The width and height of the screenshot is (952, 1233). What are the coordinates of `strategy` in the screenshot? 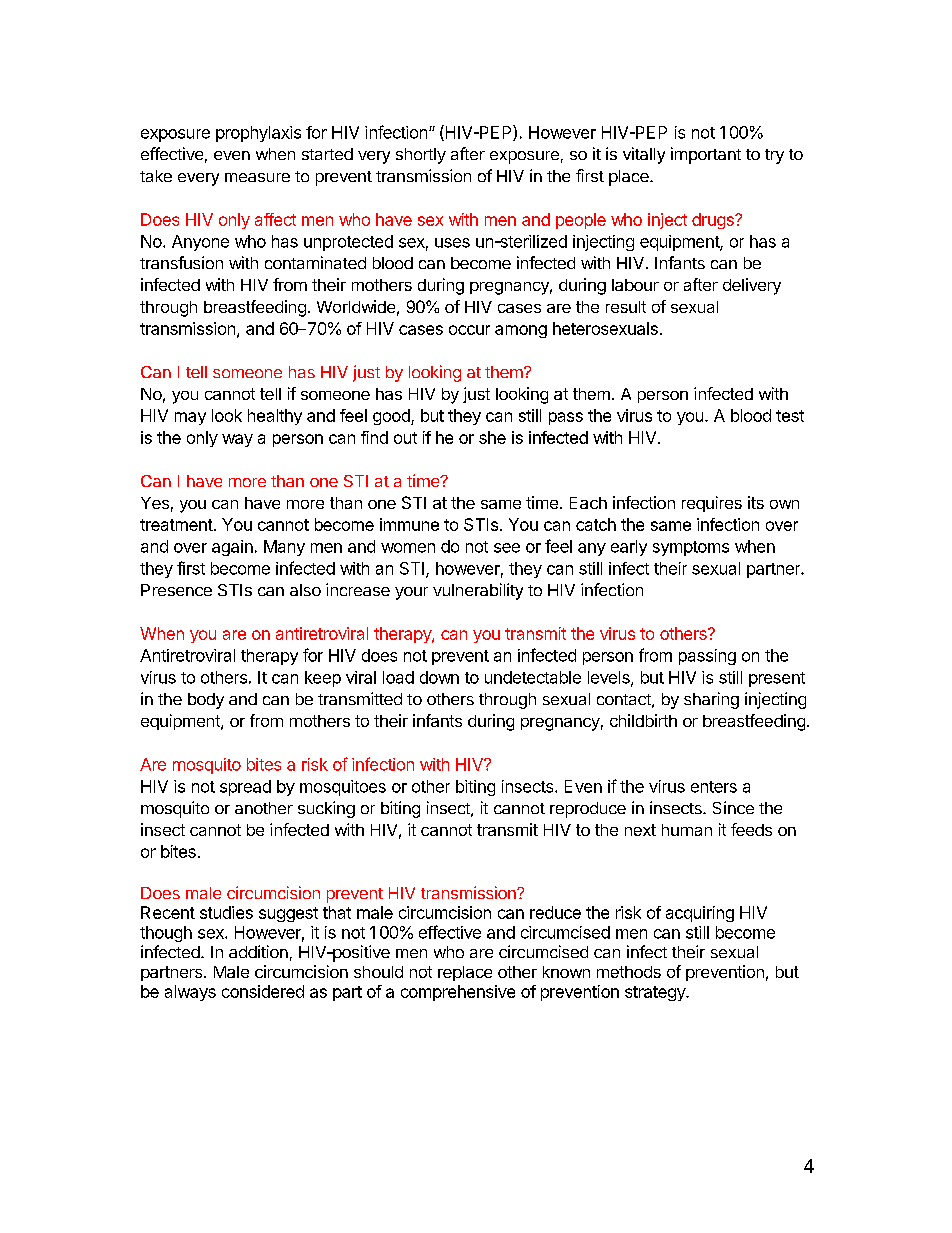 It's located at (656, 993).
